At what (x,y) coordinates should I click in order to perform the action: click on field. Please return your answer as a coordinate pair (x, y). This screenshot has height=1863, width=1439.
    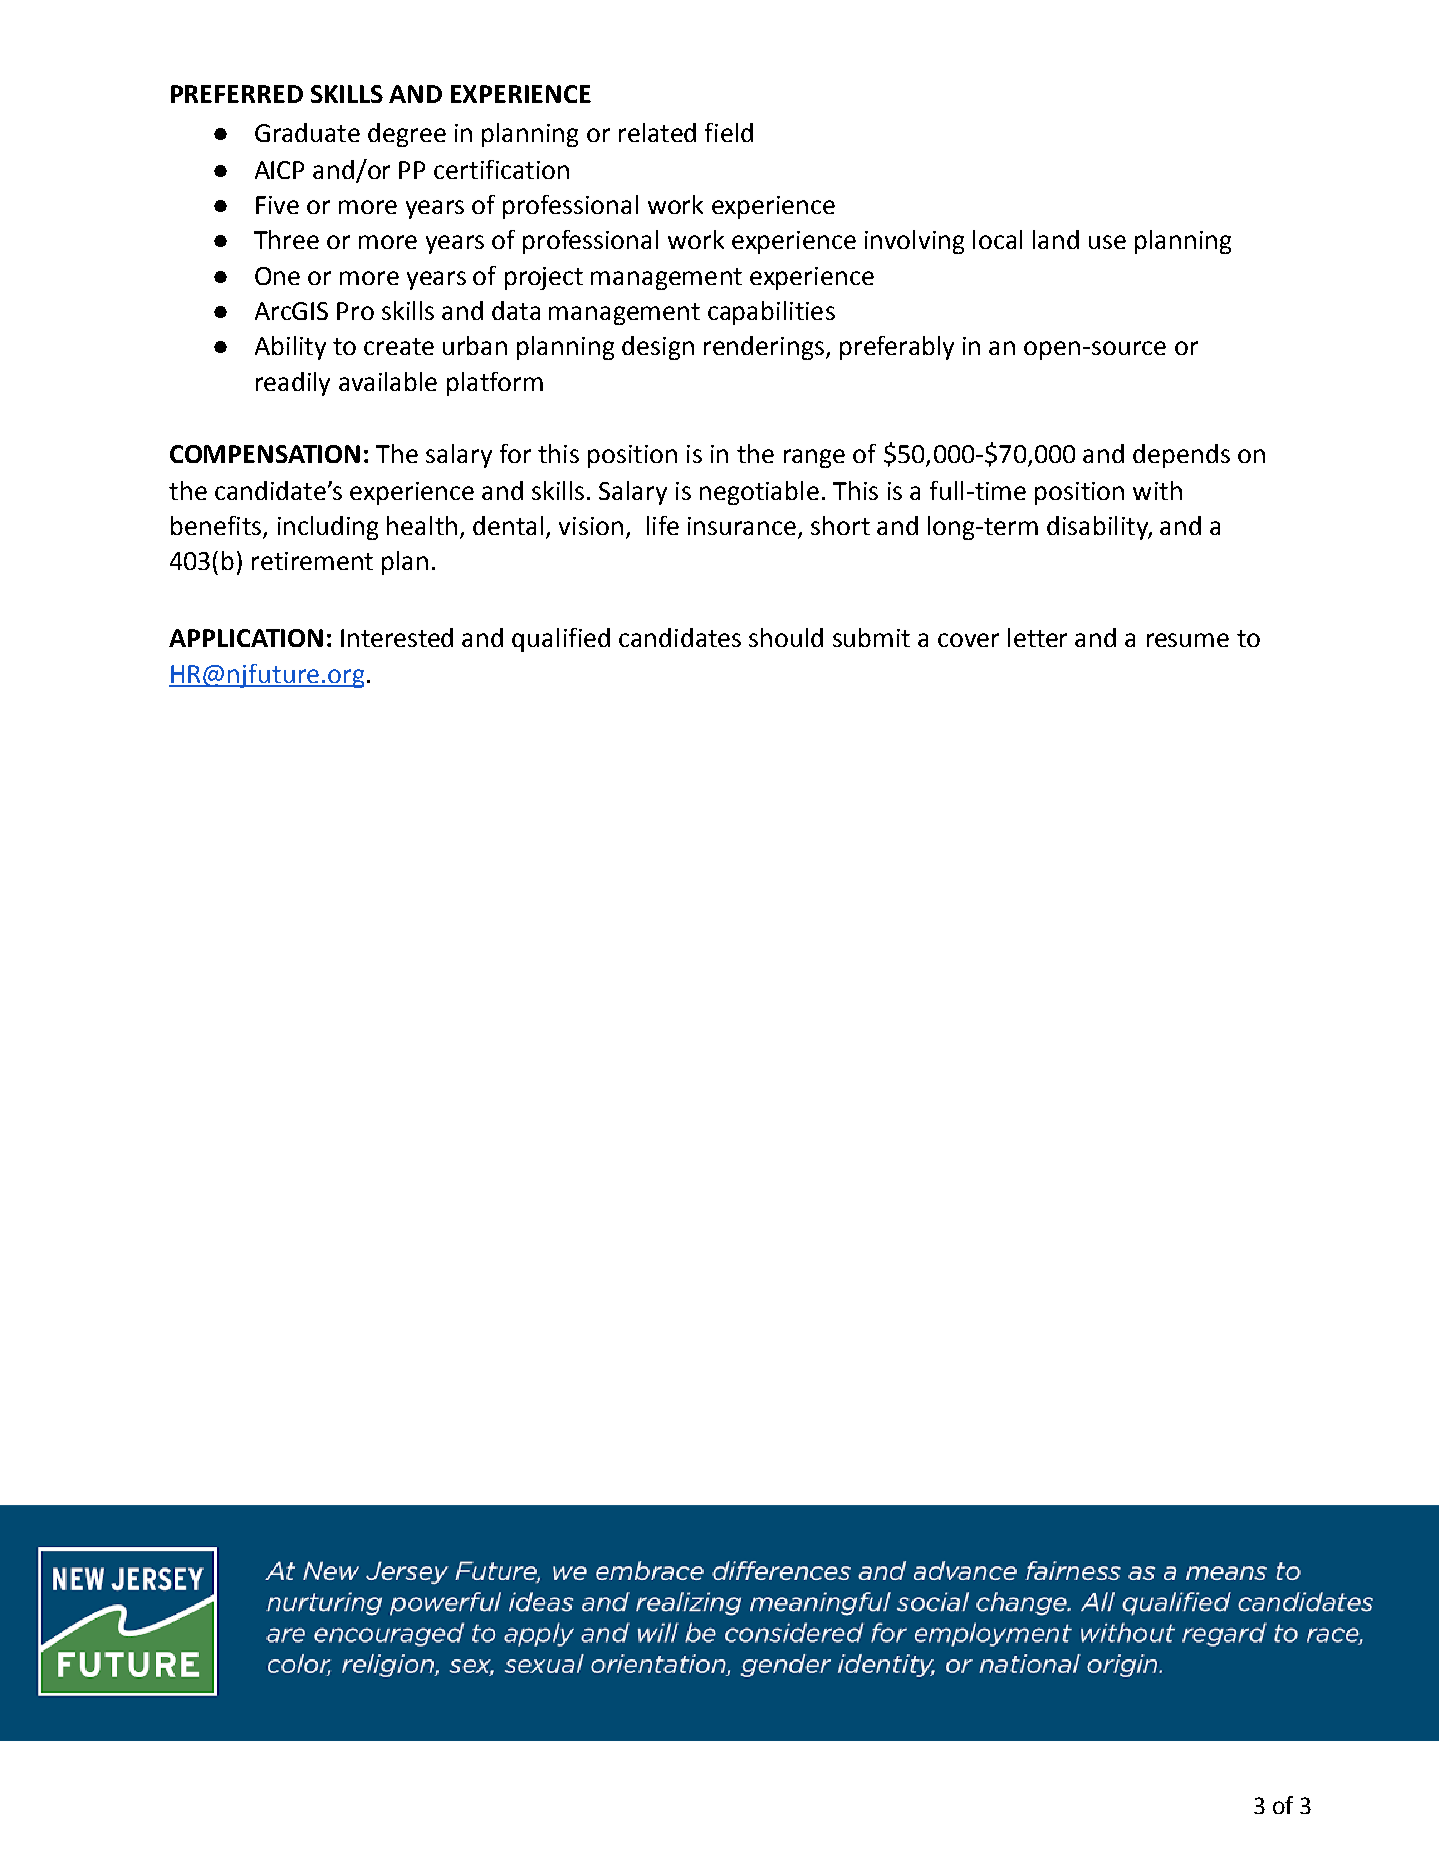
    Looking at the image, I should click on (729, 132).
